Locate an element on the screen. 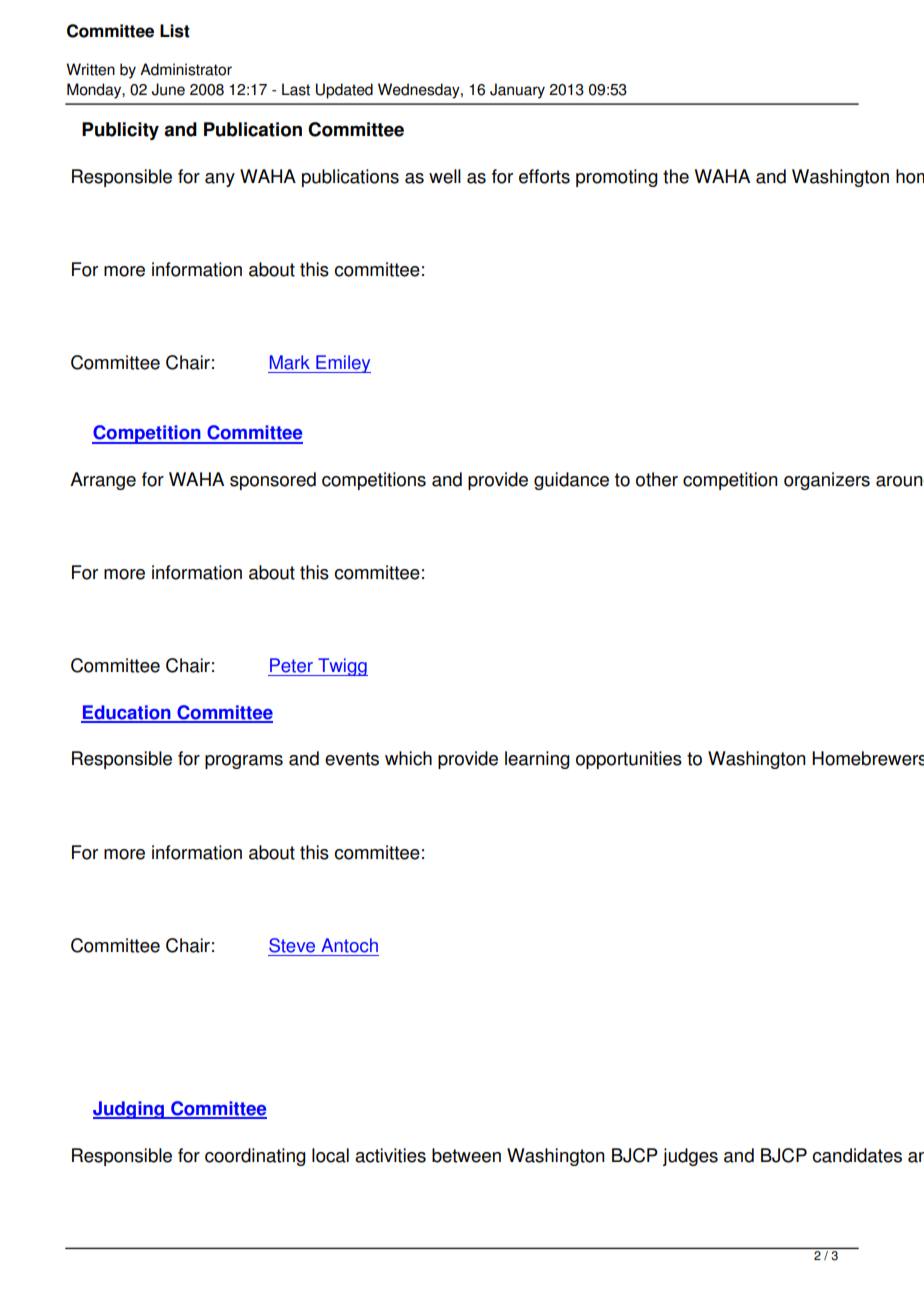 This screenshot has width=924, height=1308. Judging is located at coordinates (129, 1110).
